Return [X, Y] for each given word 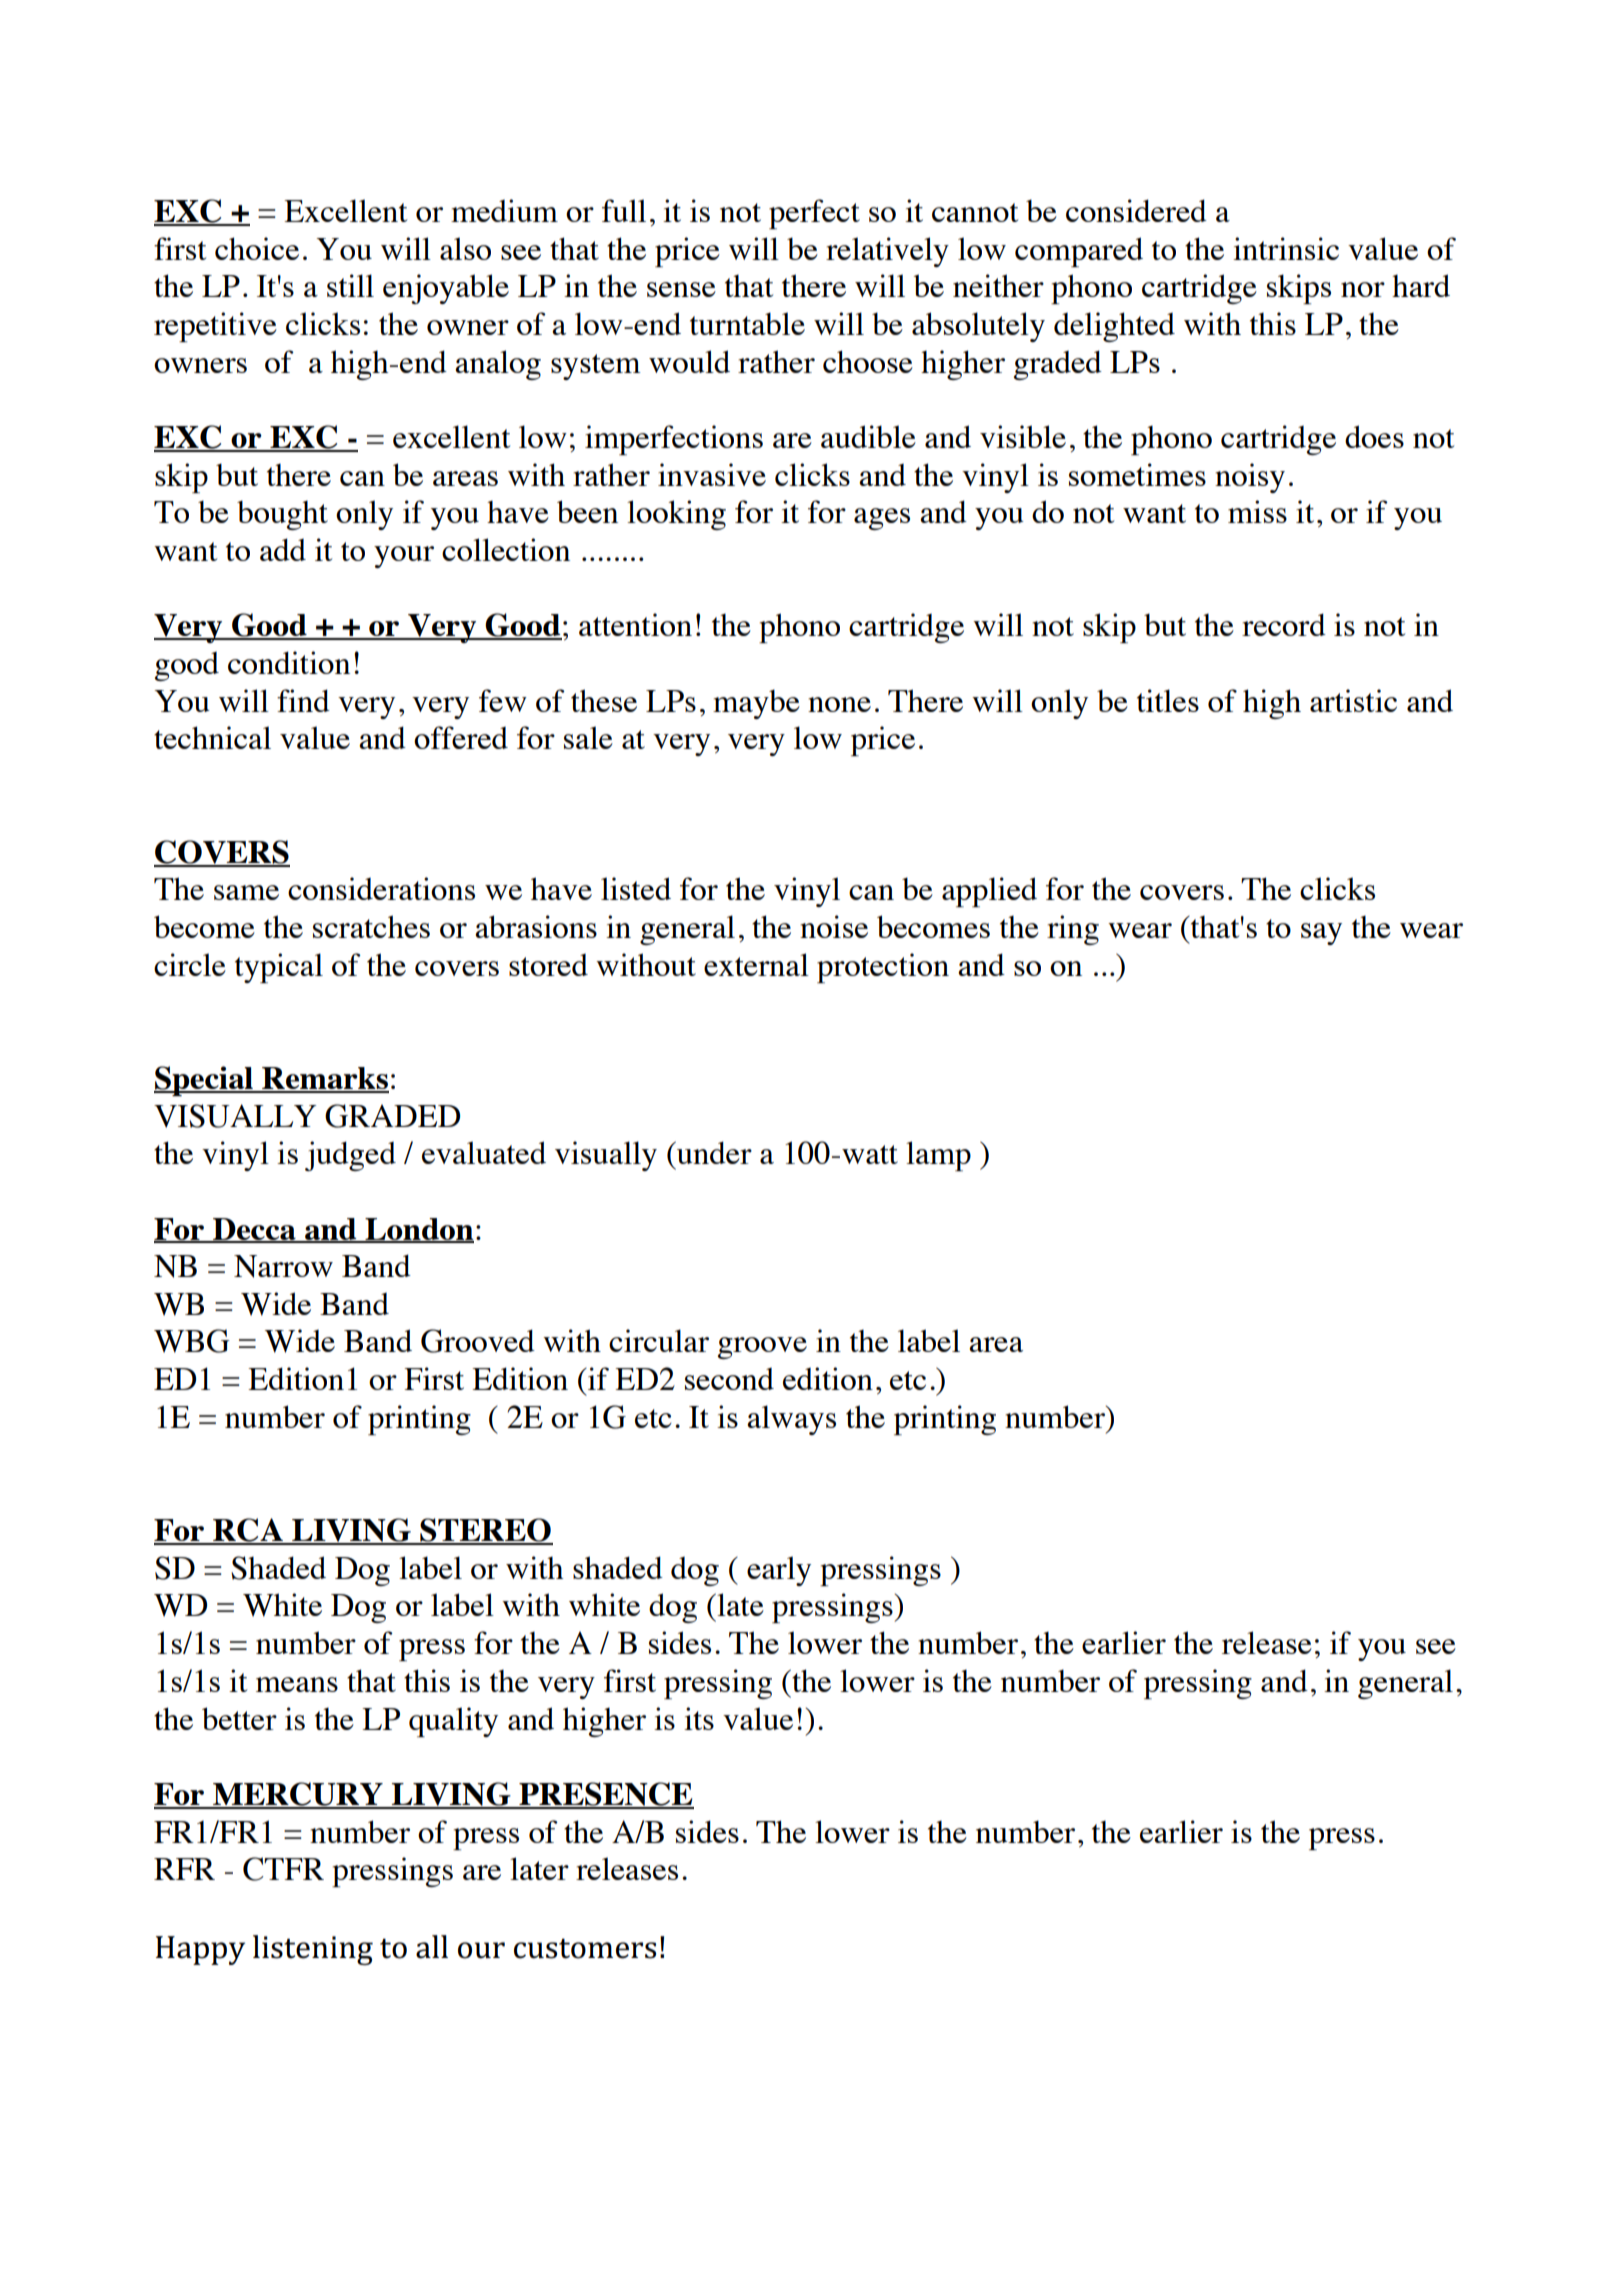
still [350, 285]
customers [585, 1948]
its [699, 1718]
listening [313, 1950]
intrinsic [1286, 248]
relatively [887, 252]
